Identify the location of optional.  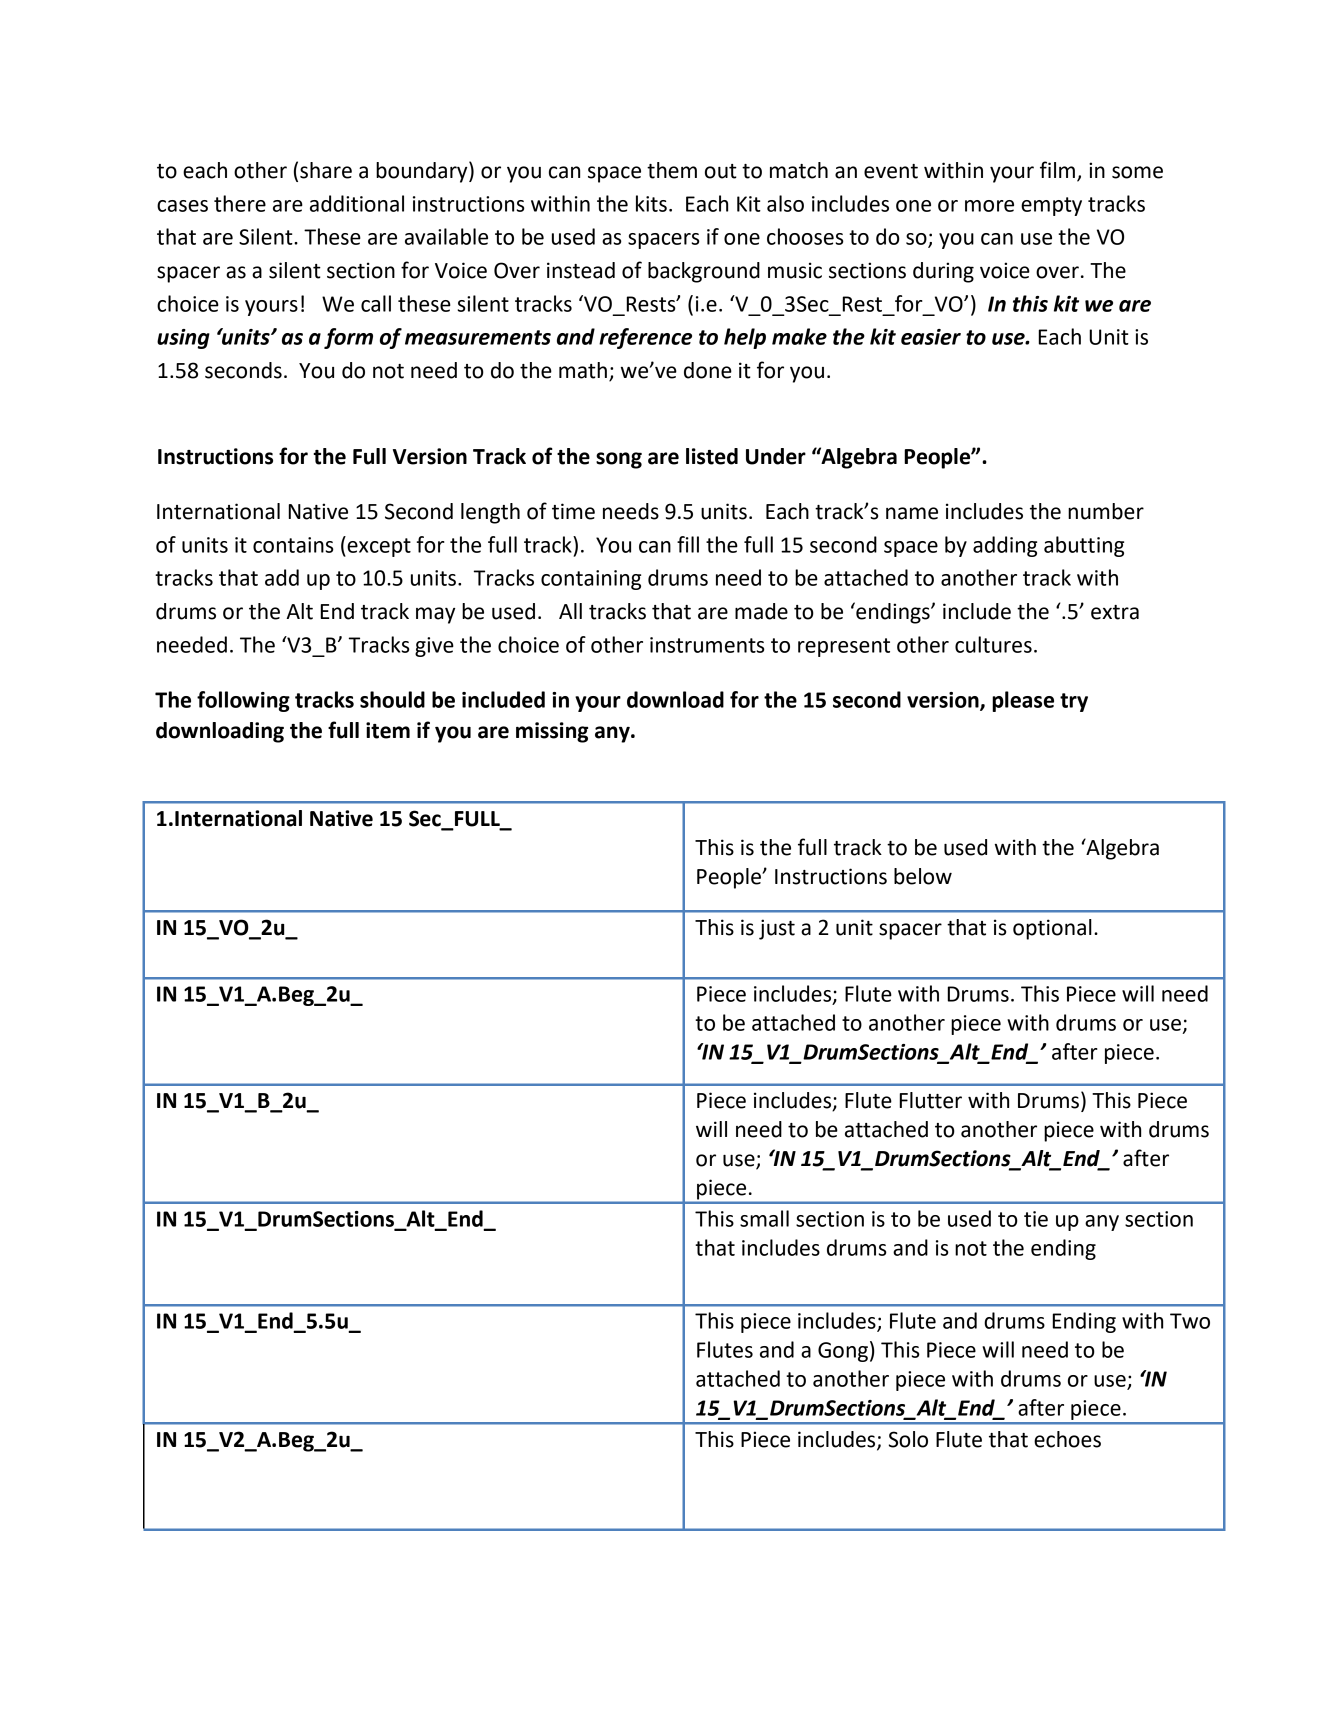
(1052, 929).
